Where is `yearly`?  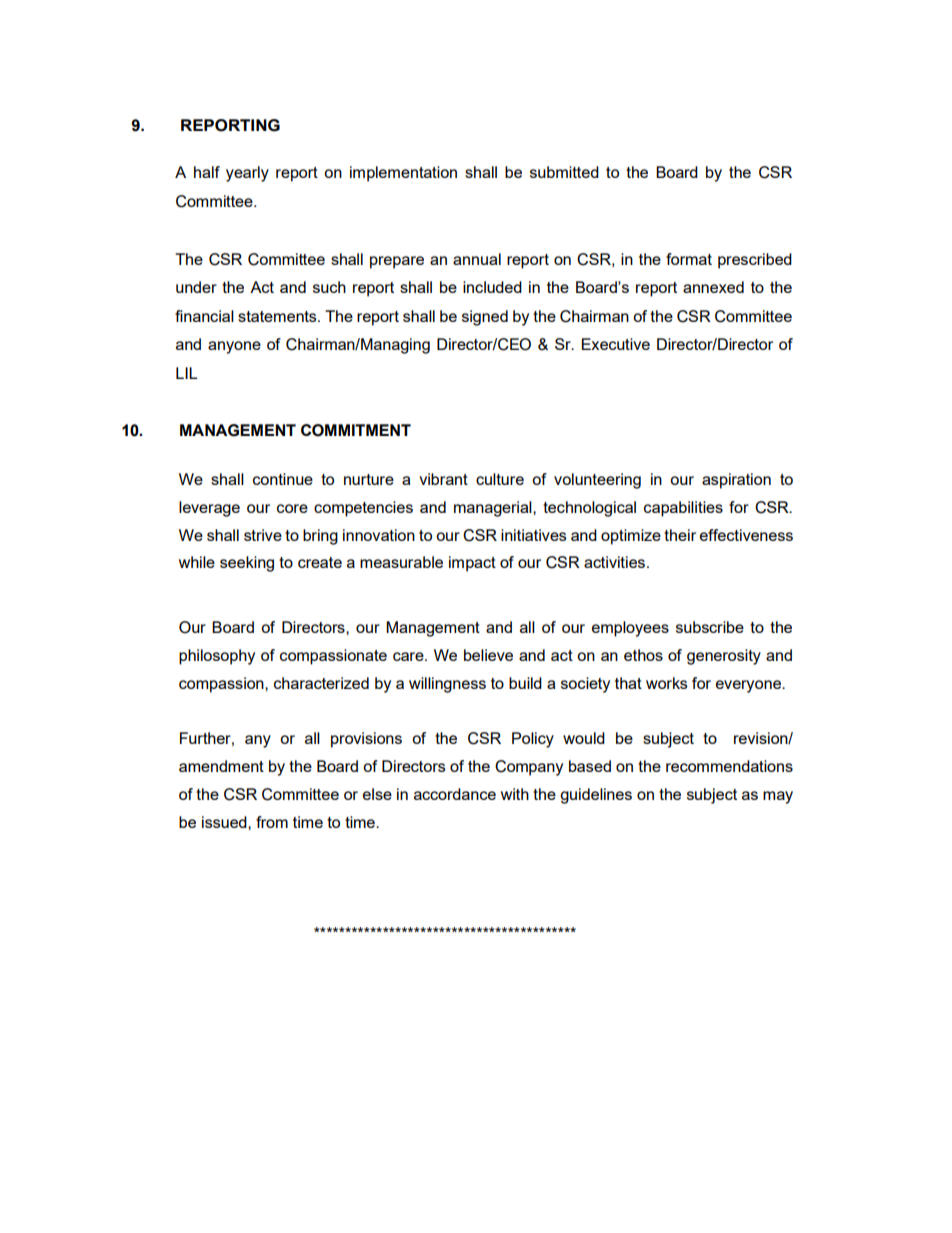
yearly is located at coordinates (247, 174).
